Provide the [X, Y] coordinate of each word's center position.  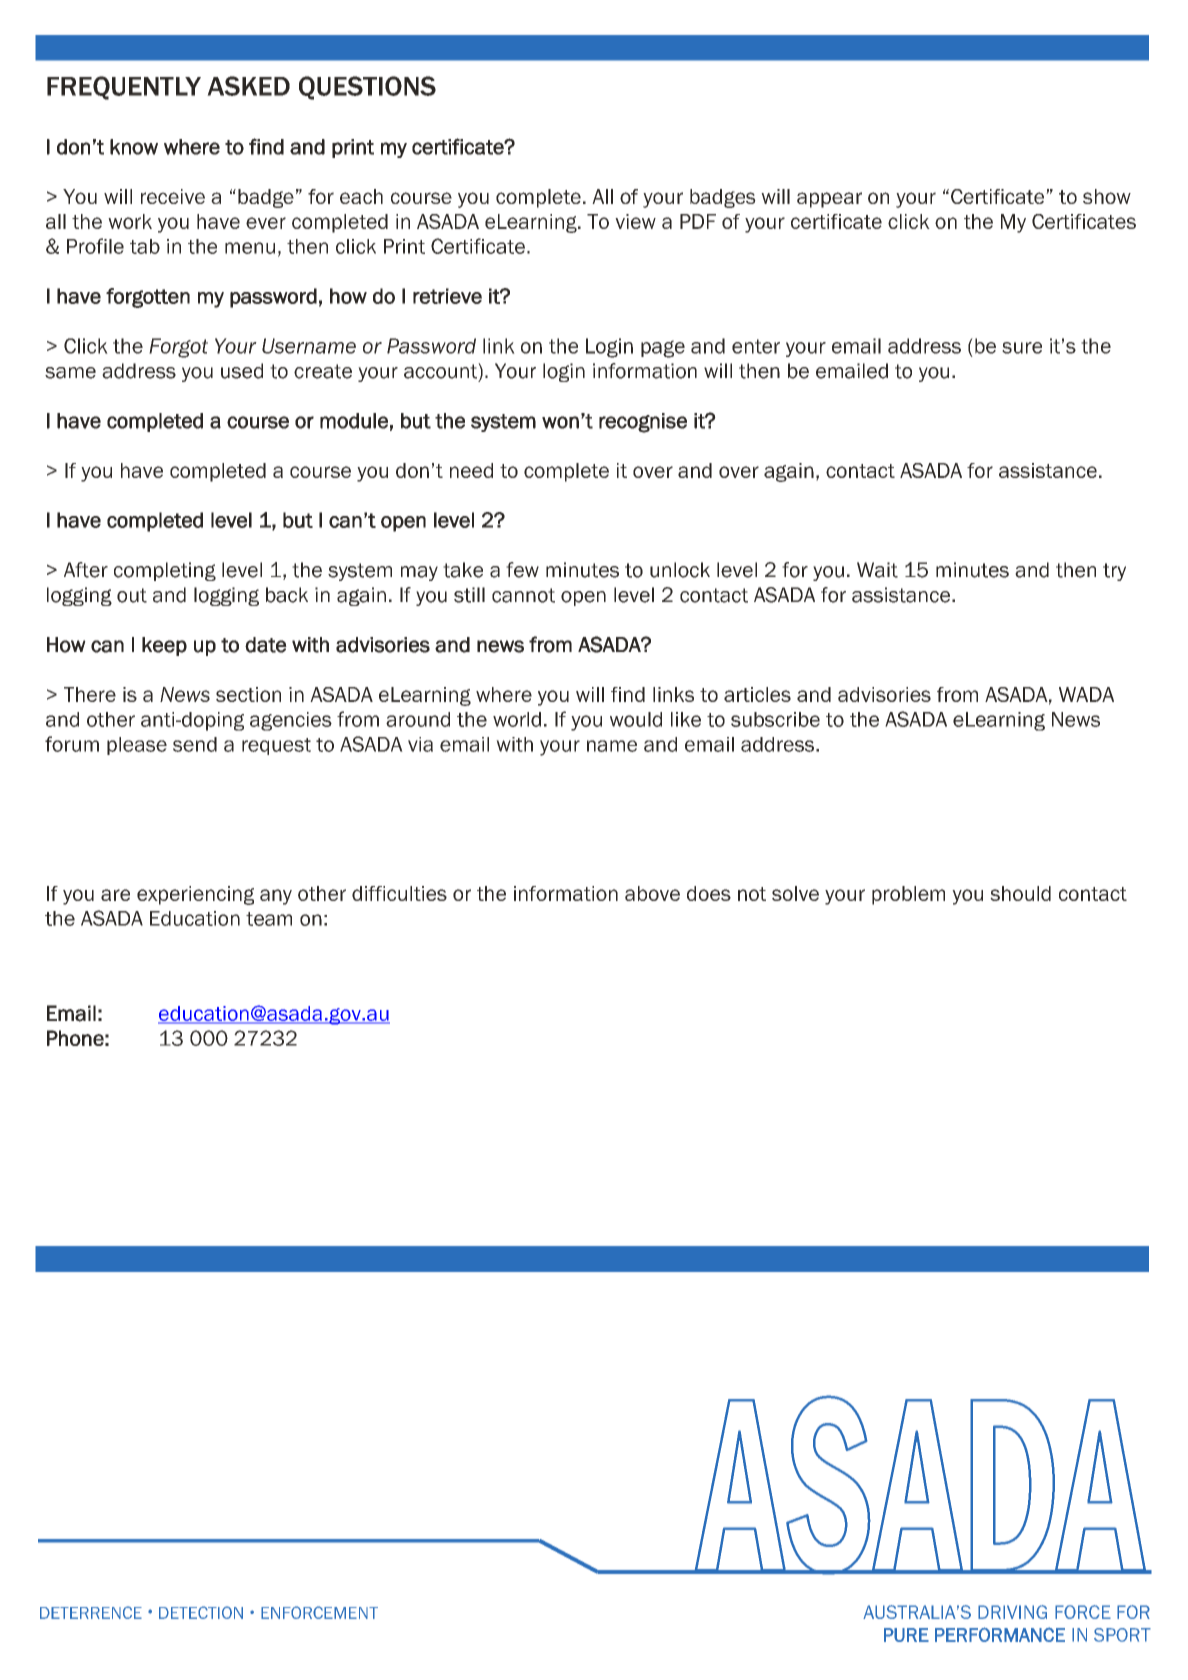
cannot [523, 595]
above [652, 893]
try [1114, 572]
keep [164, 646]
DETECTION [201, 1612]
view [635, 221]
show [1107, 196]
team [269, 919]
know [134, 147]
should [1020, 893]
